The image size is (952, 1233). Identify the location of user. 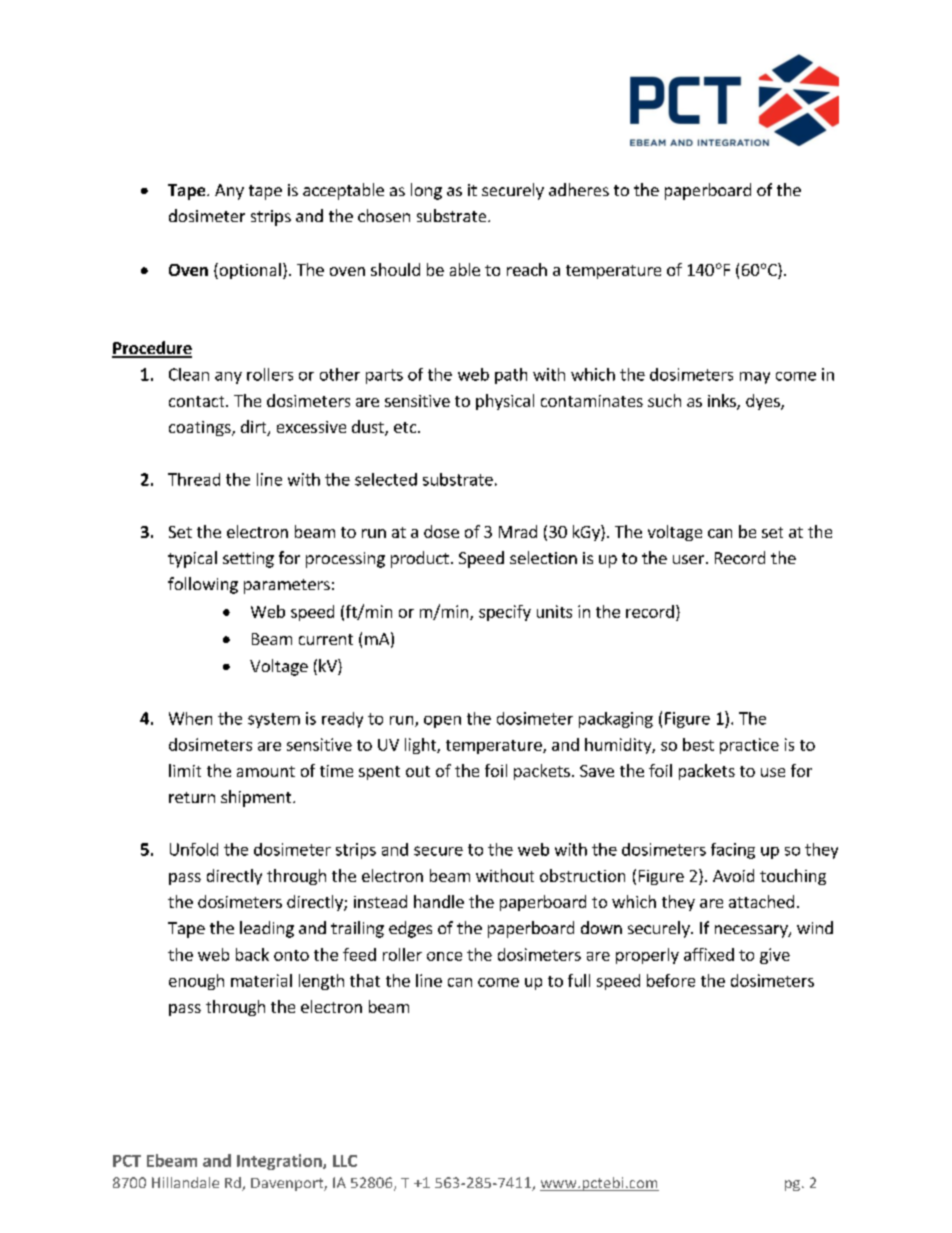
(690, 559).
